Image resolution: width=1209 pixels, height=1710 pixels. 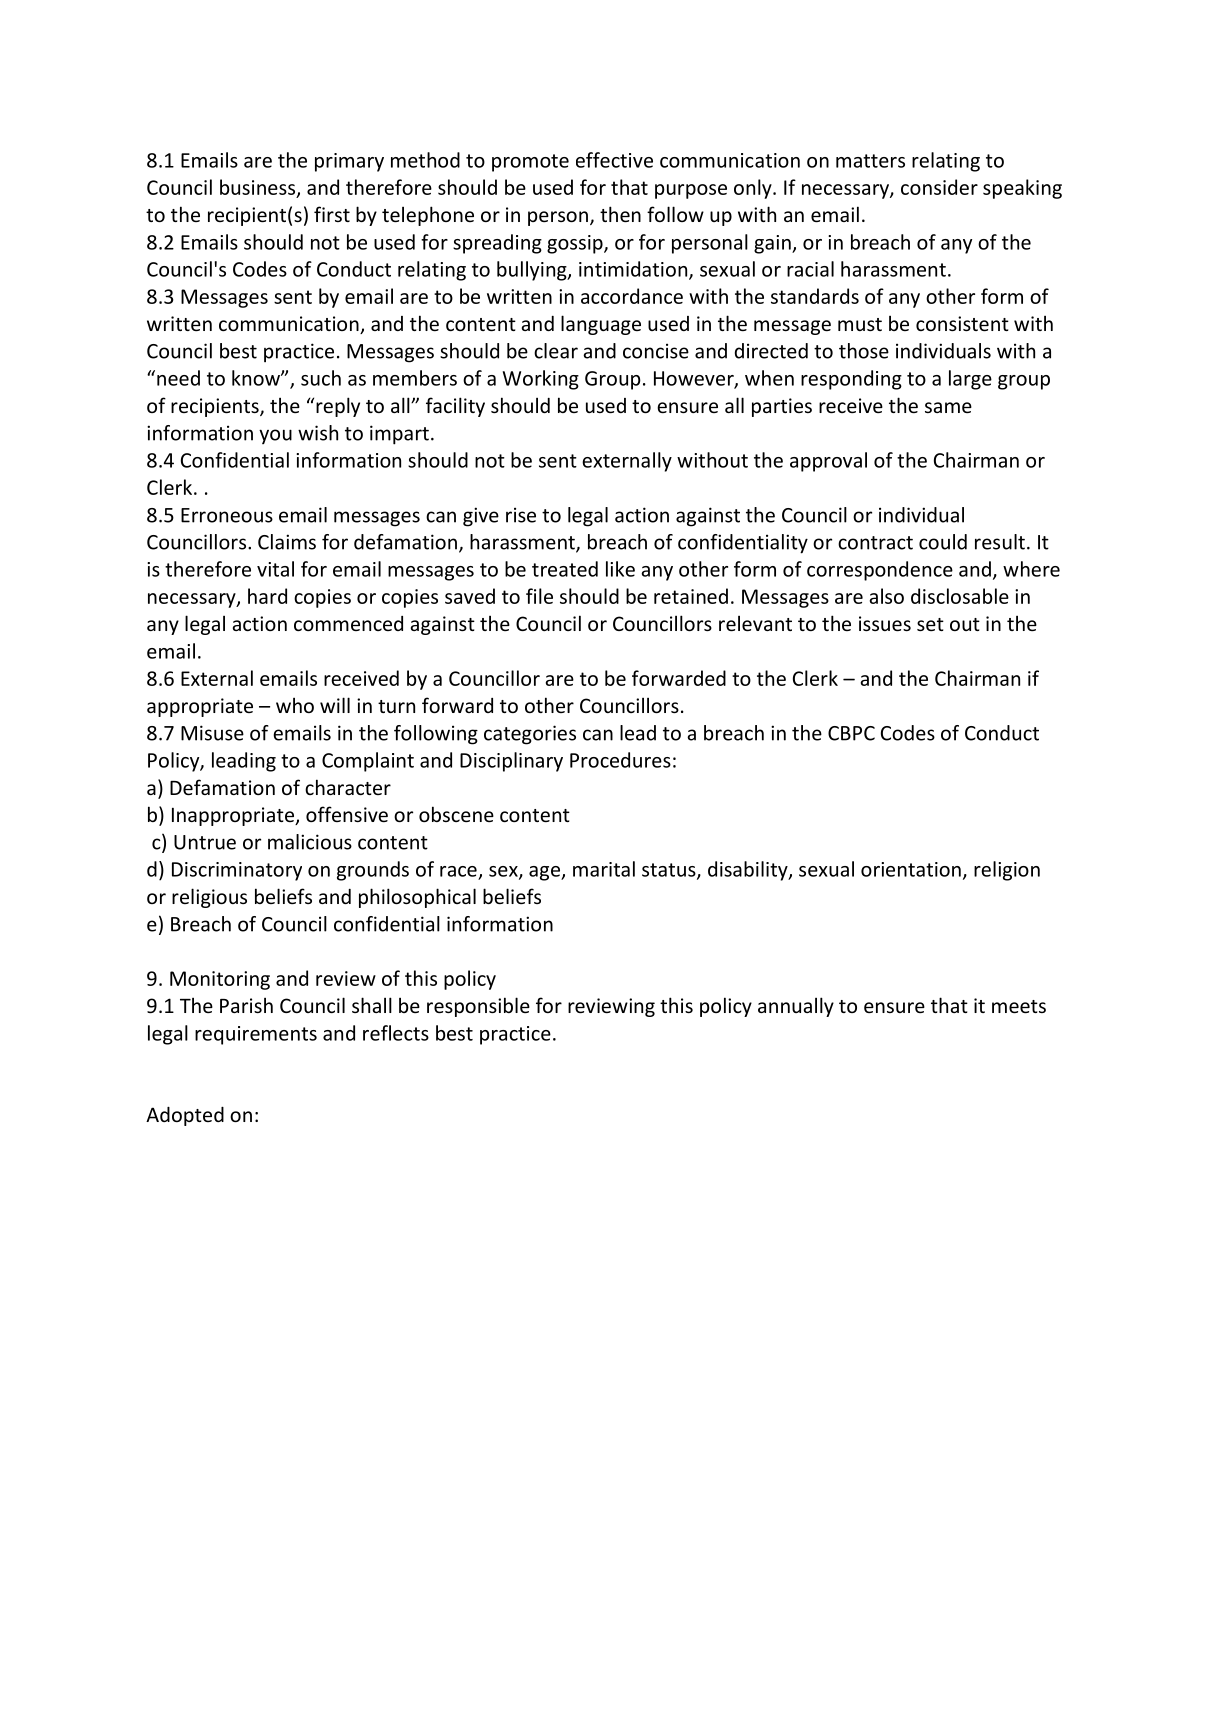 What do you see at coordinates (227, 515) in the screenshot?
I see `Erroneous` at bounding box center [227, 515].
